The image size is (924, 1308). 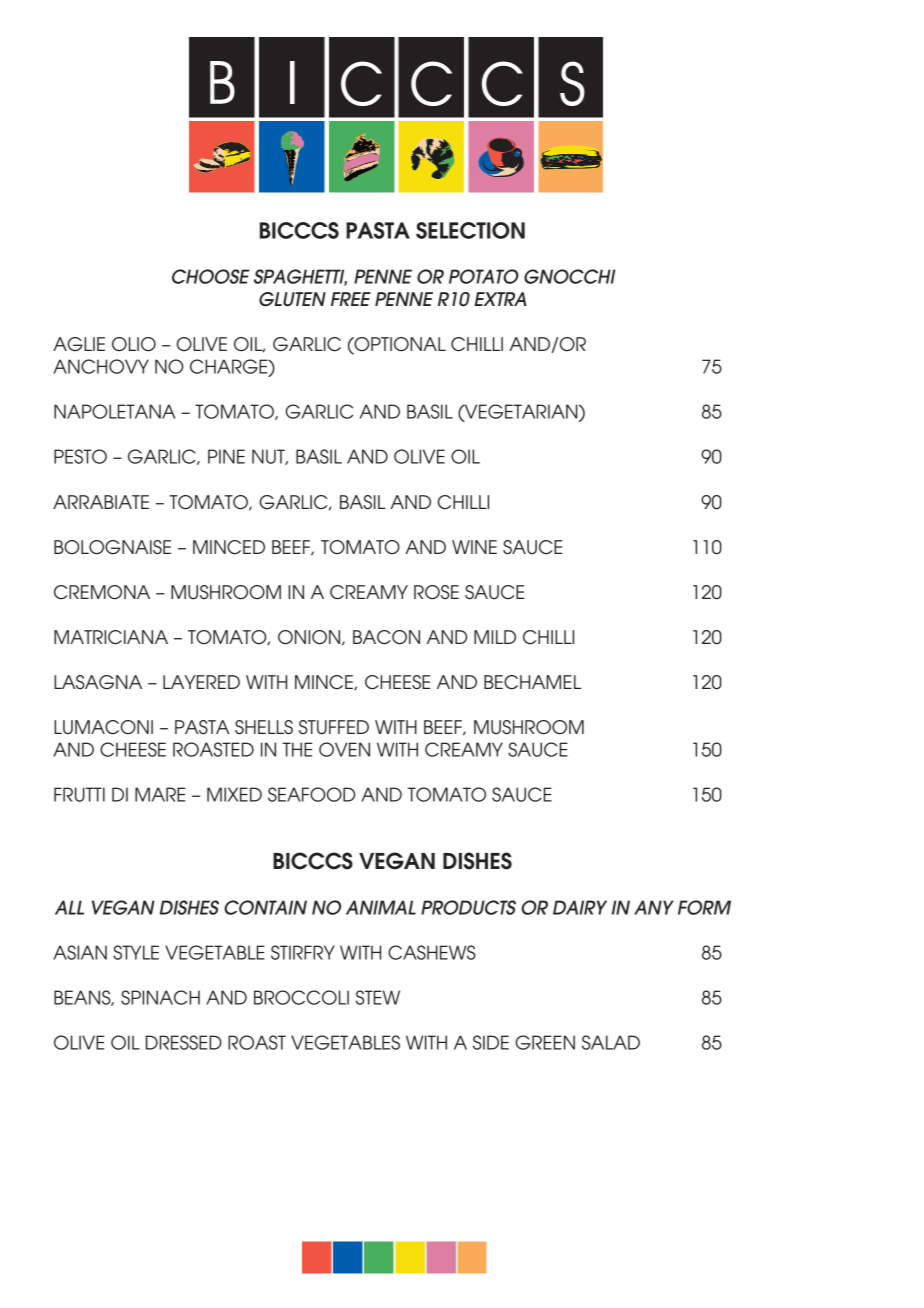 I want to click on CHOOSE, so click(x=211, y=276).
